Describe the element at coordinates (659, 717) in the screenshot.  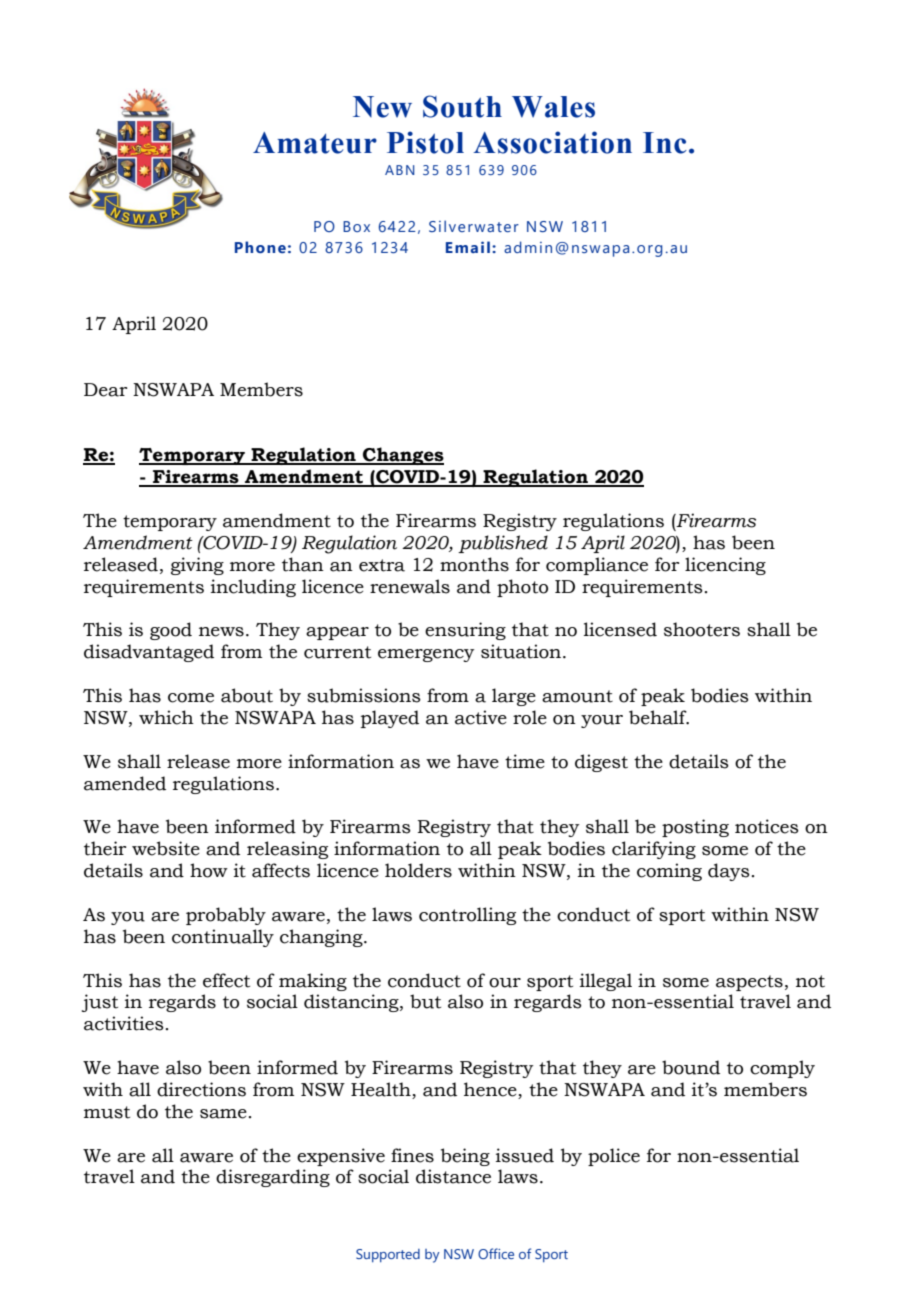
I see `behalf` at that location.
